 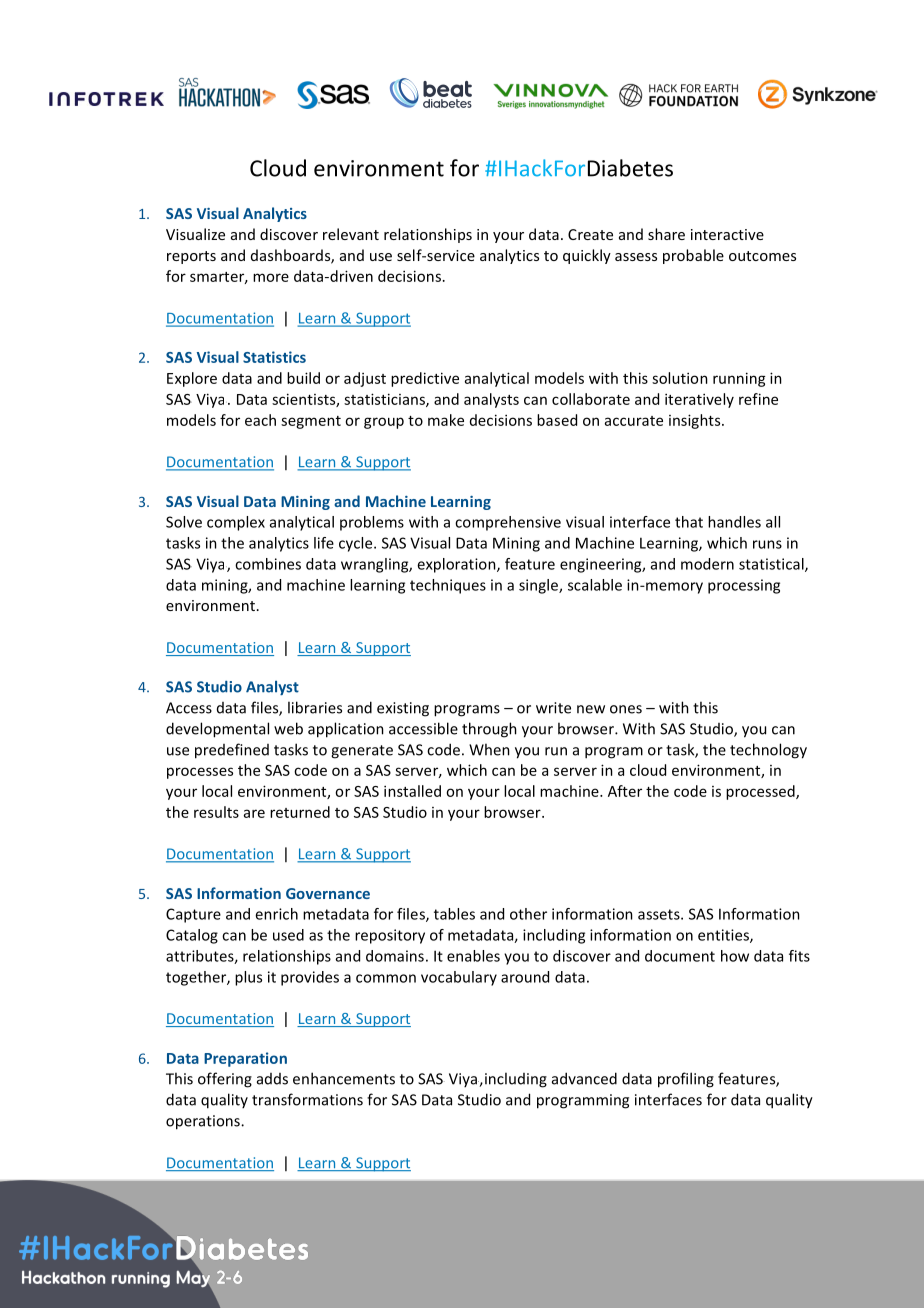 I want to click on results, so click(x=216, y=812).
